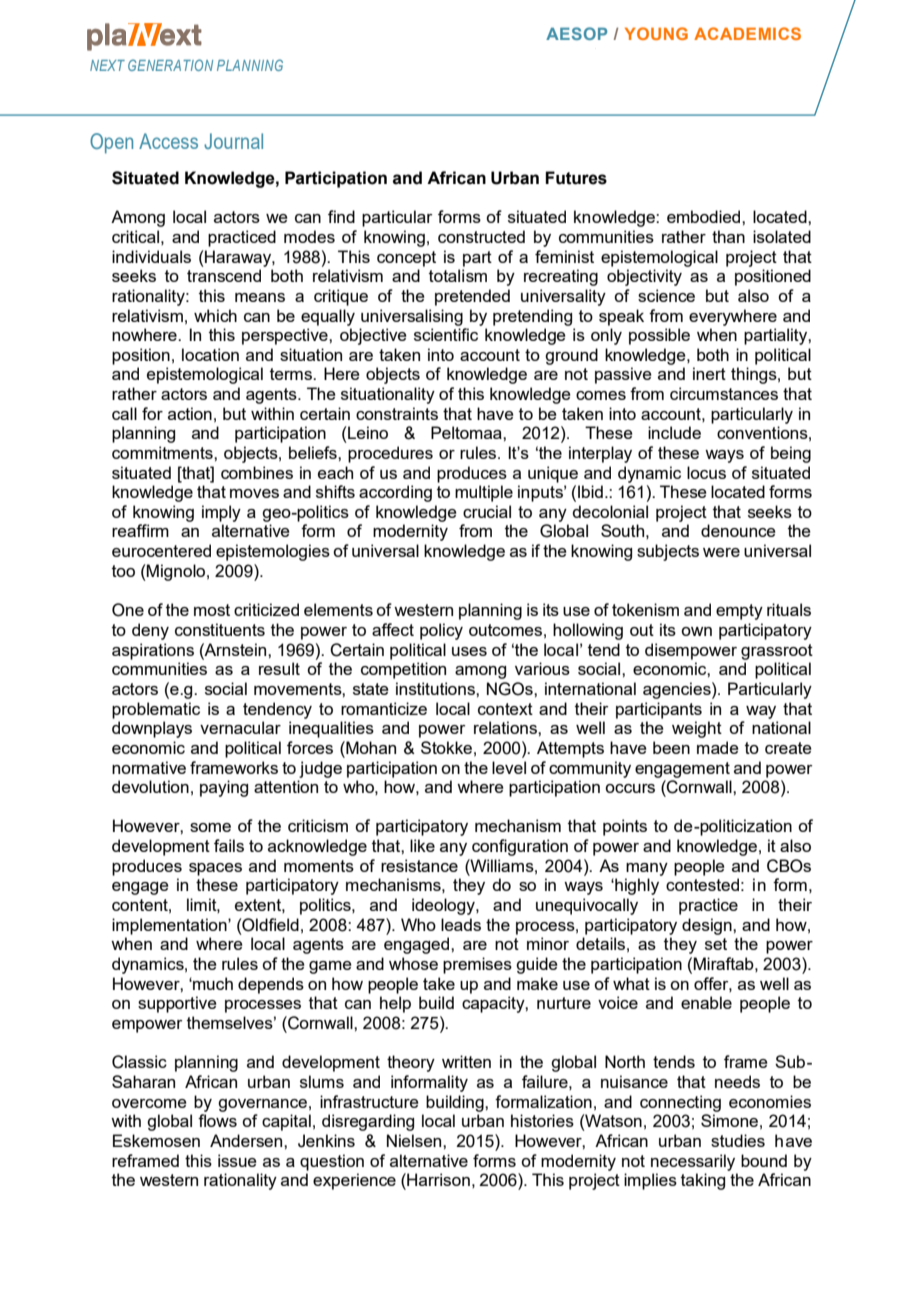 The height and width of the screenshot is (1308, 924). I want to click on policy, so click(441, 631).
